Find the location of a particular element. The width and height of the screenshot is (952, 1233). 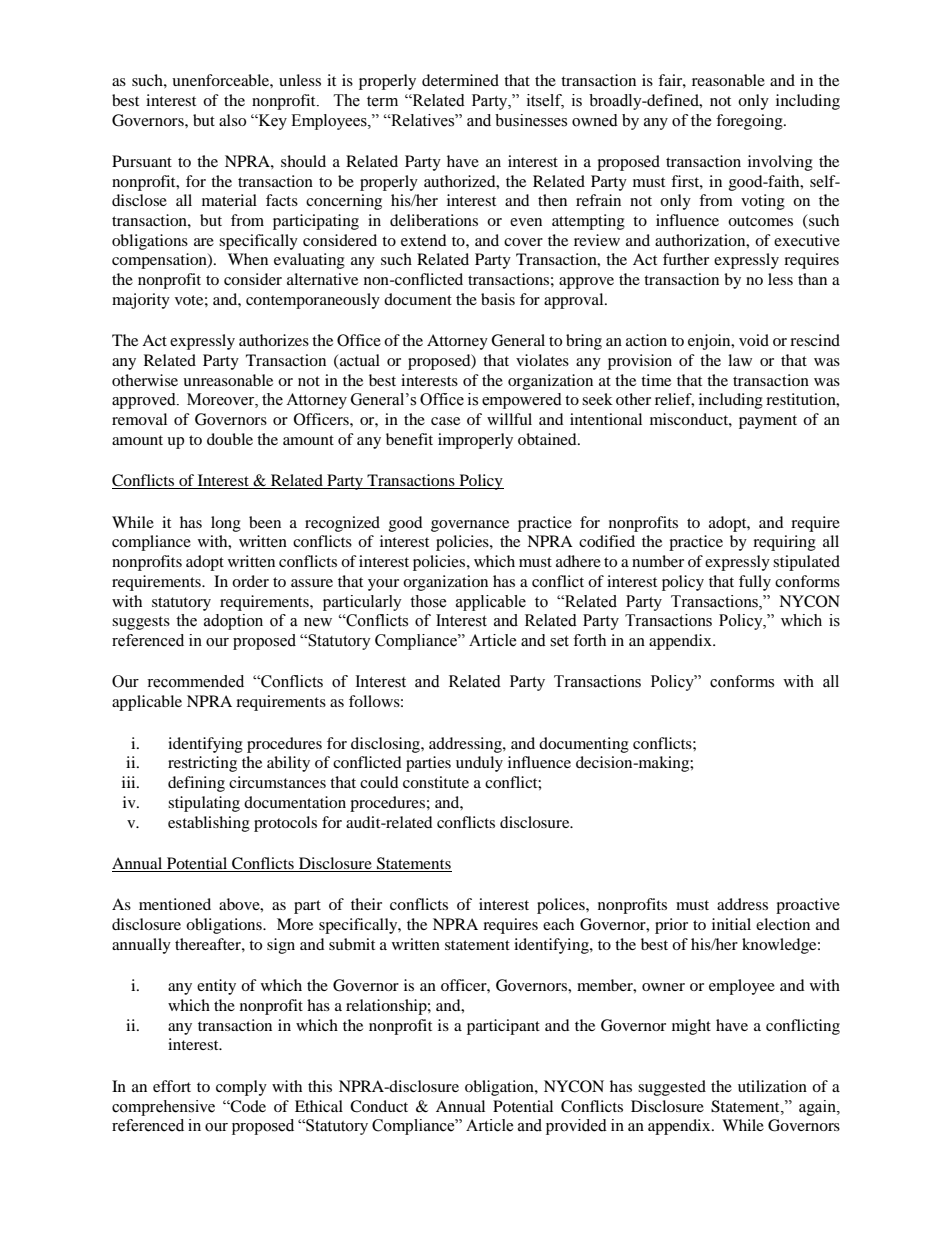

those is located at coordinates (428, 601).
